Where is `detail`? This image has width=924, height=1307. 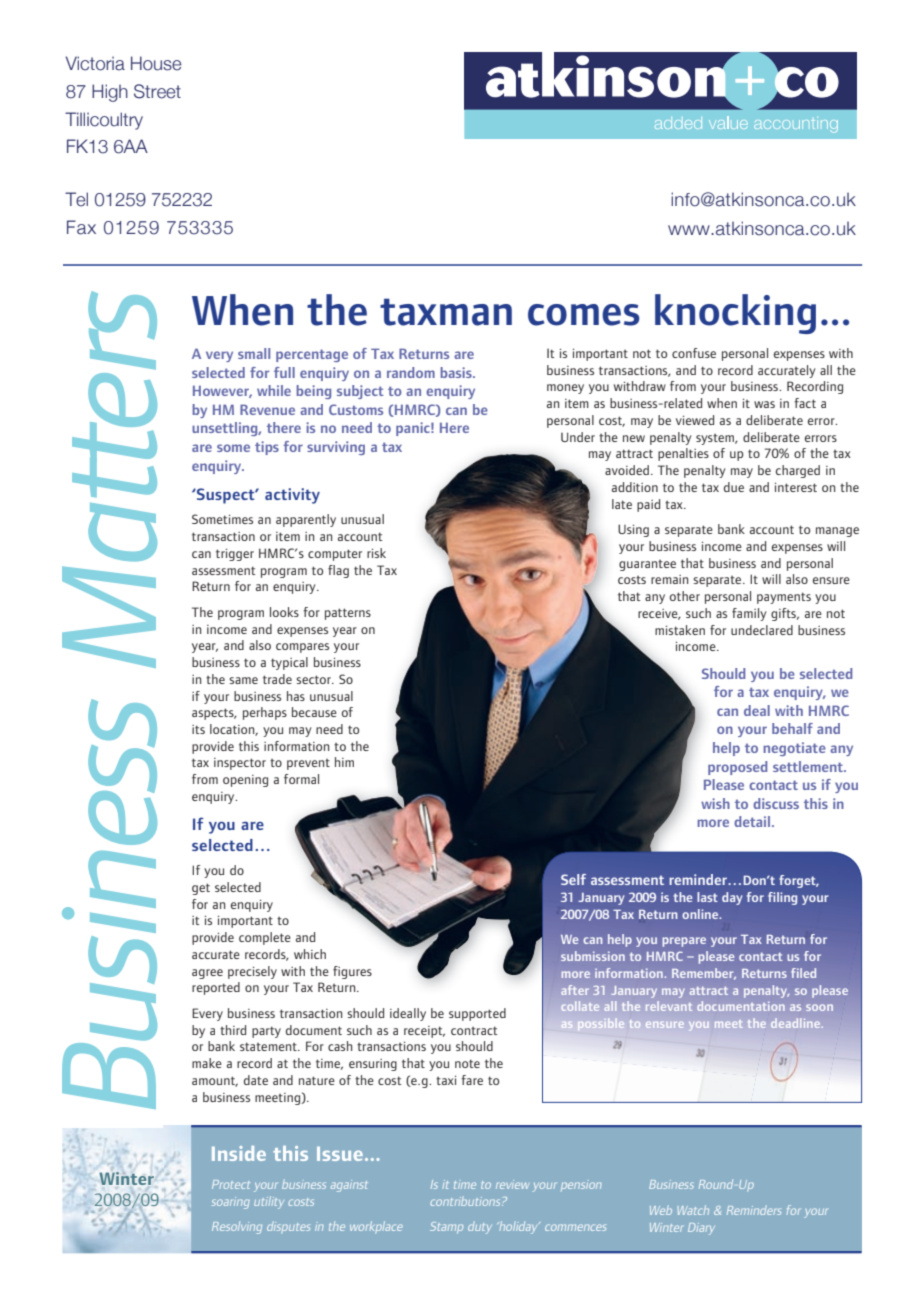
detail is located at coordinates (753, 821).
